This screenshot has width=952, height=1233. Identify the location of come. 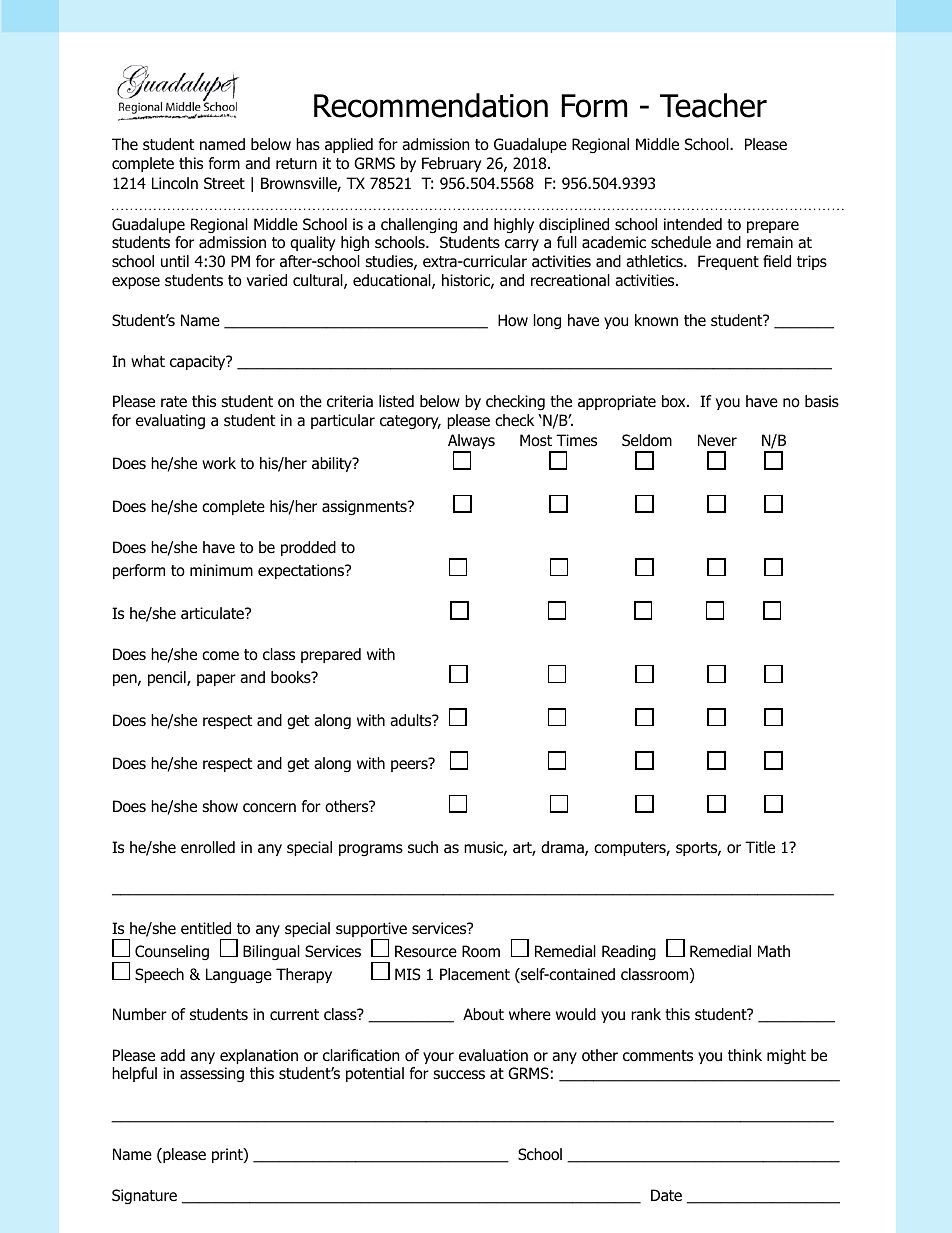
(220, 656).
